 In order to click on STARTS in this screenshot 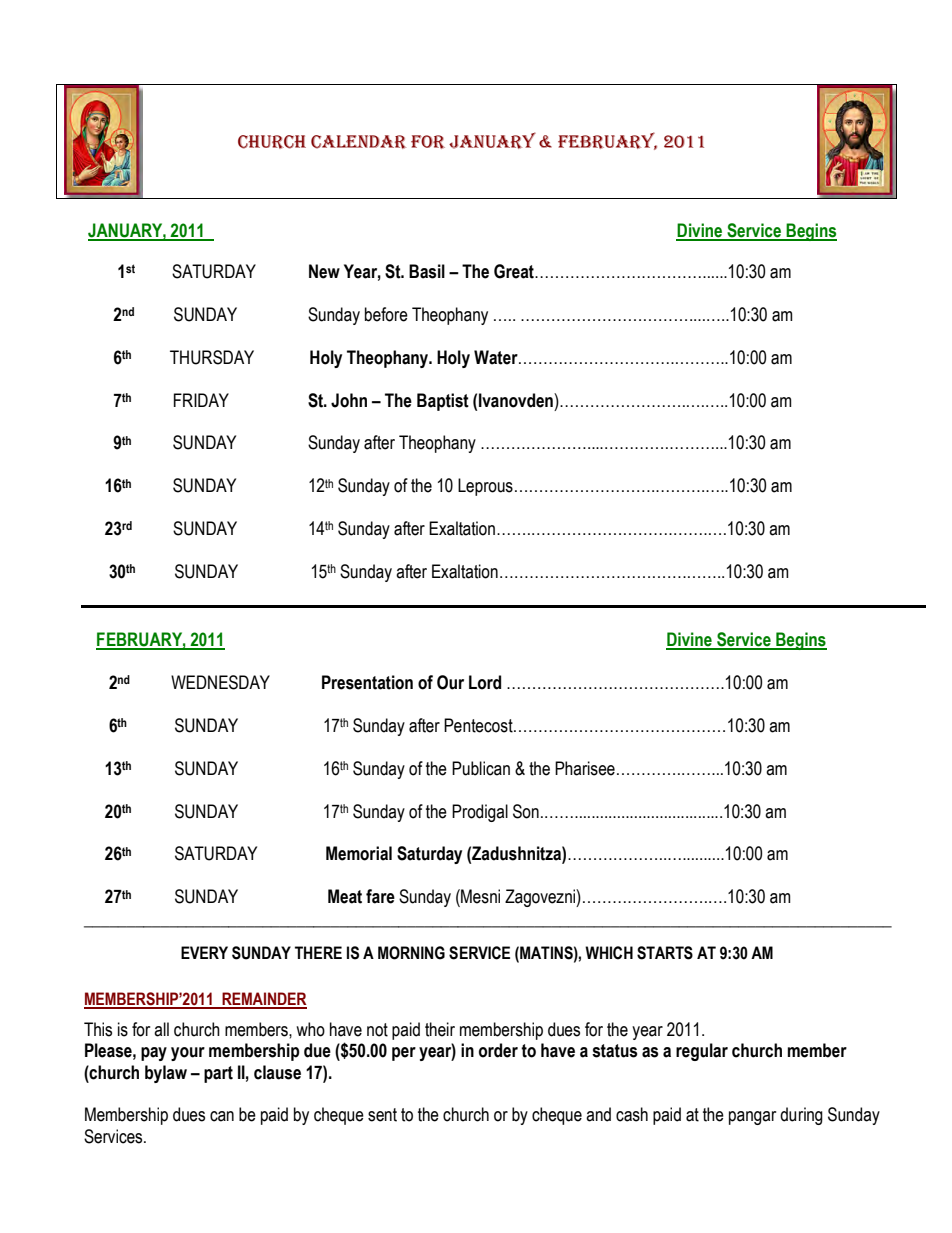, I will do `click(665, 953)`.
